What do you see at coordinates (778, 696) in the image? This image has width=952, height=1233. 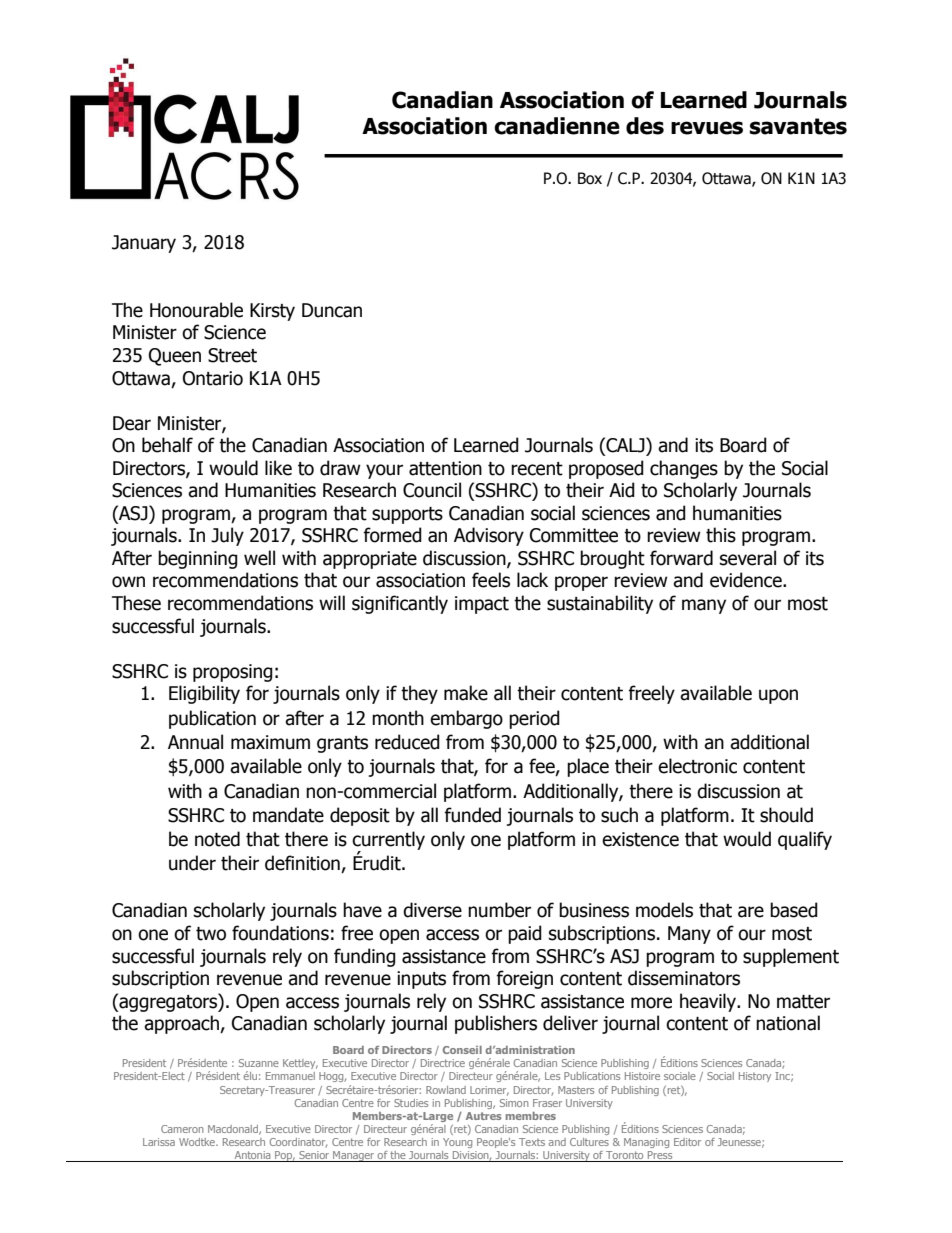 I see `upon` at bounding box center [778, 696].
